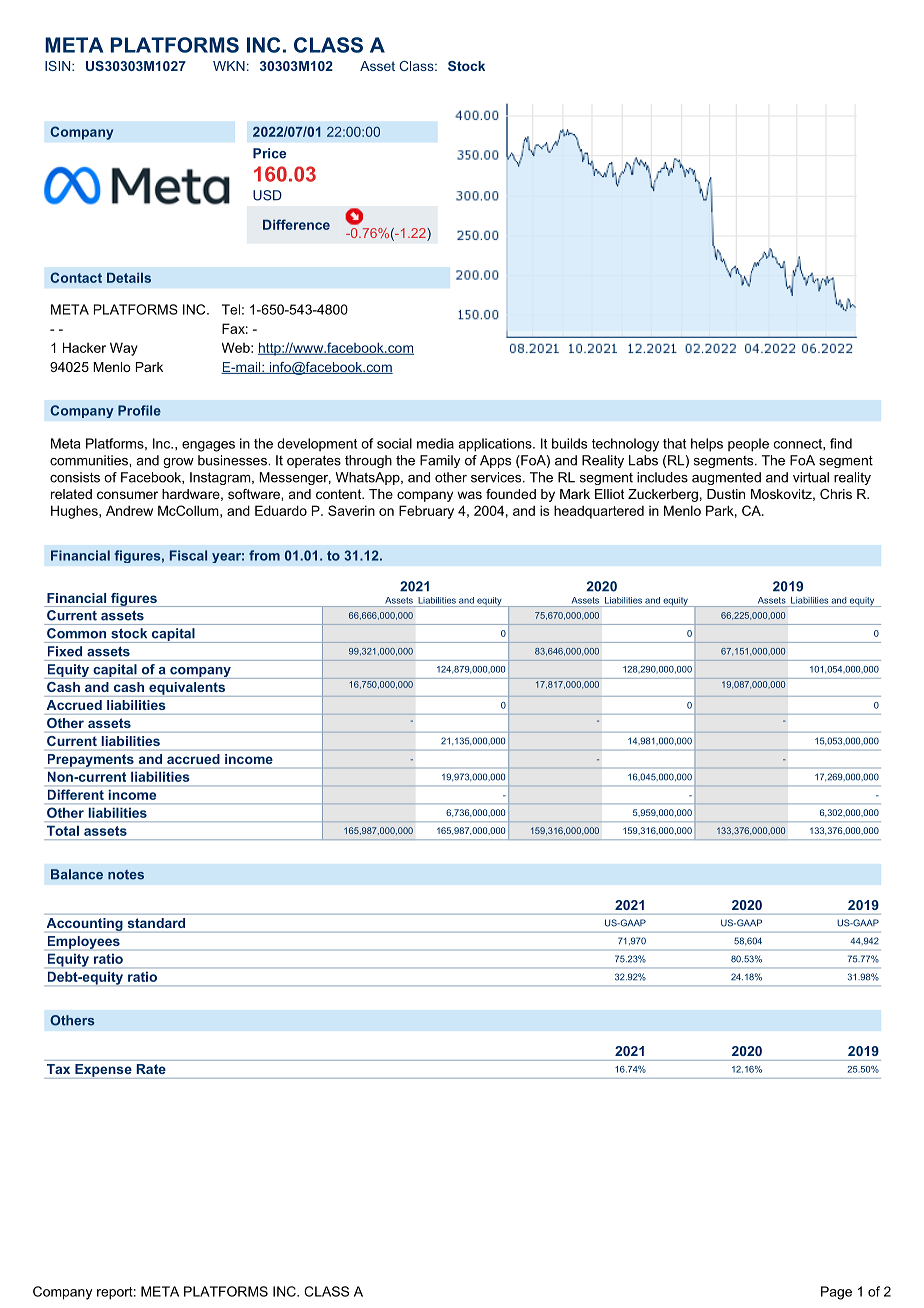 The width and height of the image is (924, 1308). Describe the element at coordinates (269, 153) in the image. I see `Price` at that location.
